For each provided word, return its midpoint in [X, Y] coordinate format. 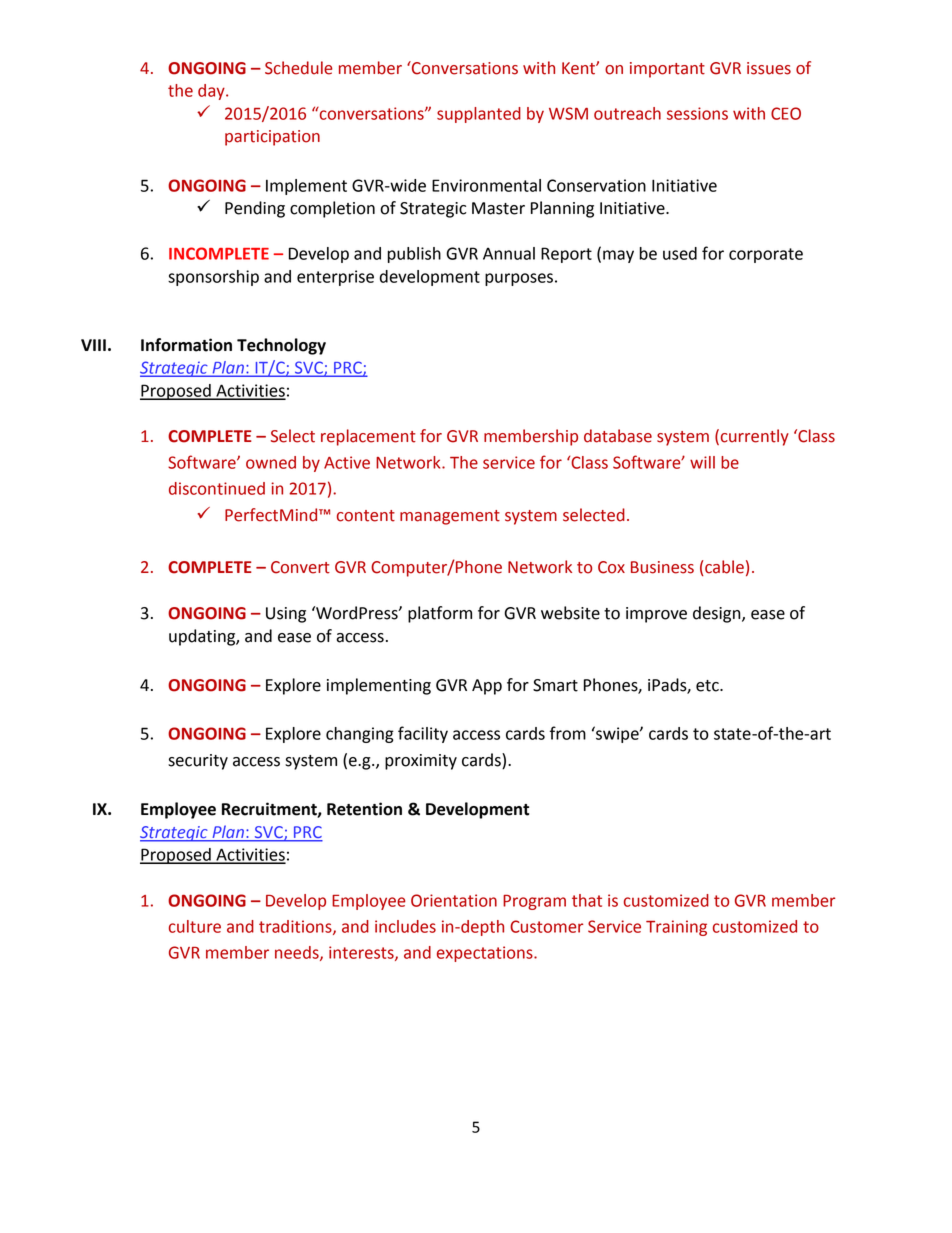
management [450, 517]
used [680, 253]
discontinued [217, 488]
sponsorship [213, 278]
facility [423, 734]
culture [195, 926]
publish [414, 255]
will [702, 462]
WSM [568, 113]
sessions [697, 113]
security [198, 762]
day [212, 92]
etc [708, 686]
